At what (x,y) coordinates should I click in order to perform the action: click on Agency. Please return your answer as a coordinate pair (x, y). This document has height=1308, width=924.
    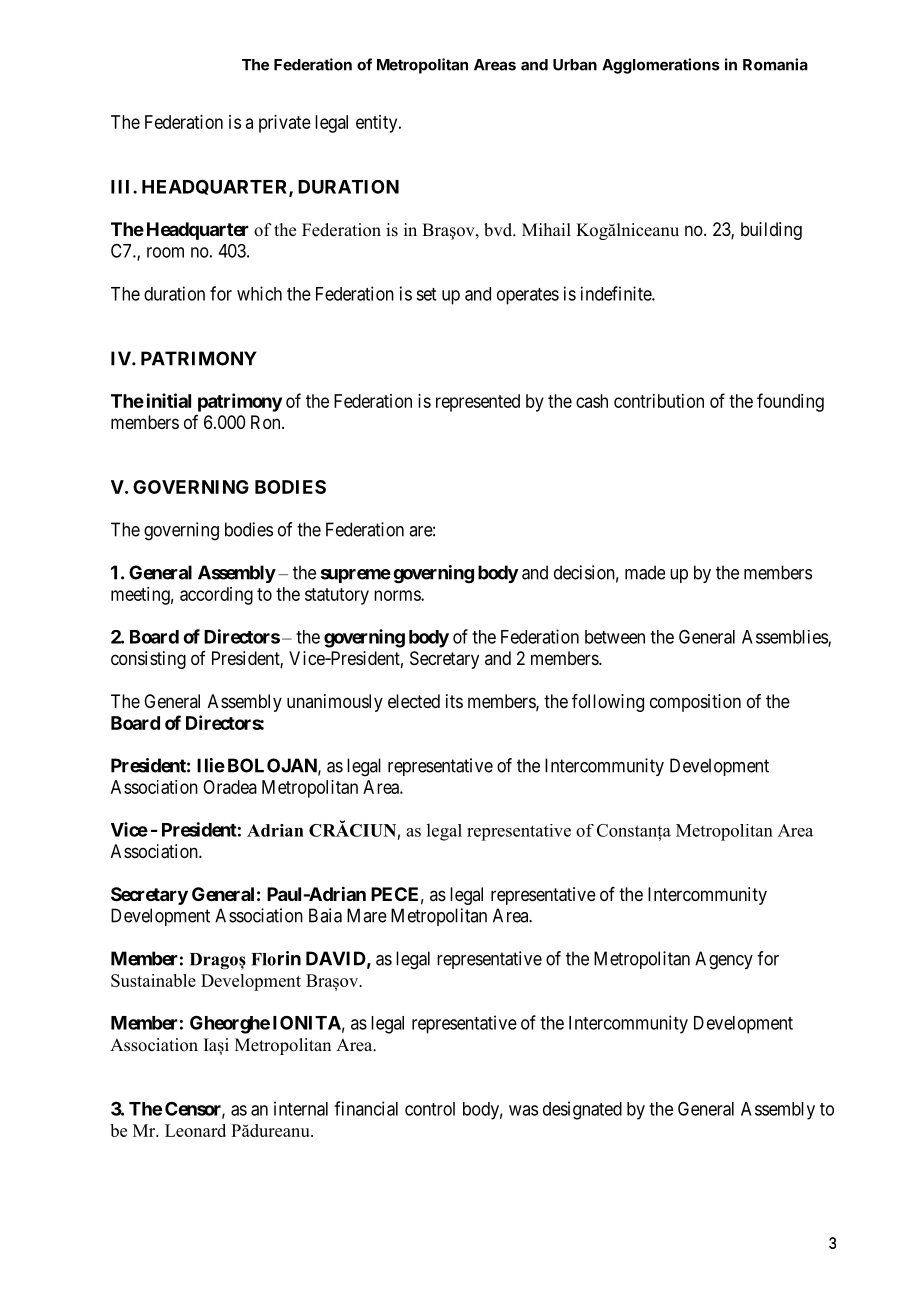
    Looking at the image, I should click on (724, 960).
